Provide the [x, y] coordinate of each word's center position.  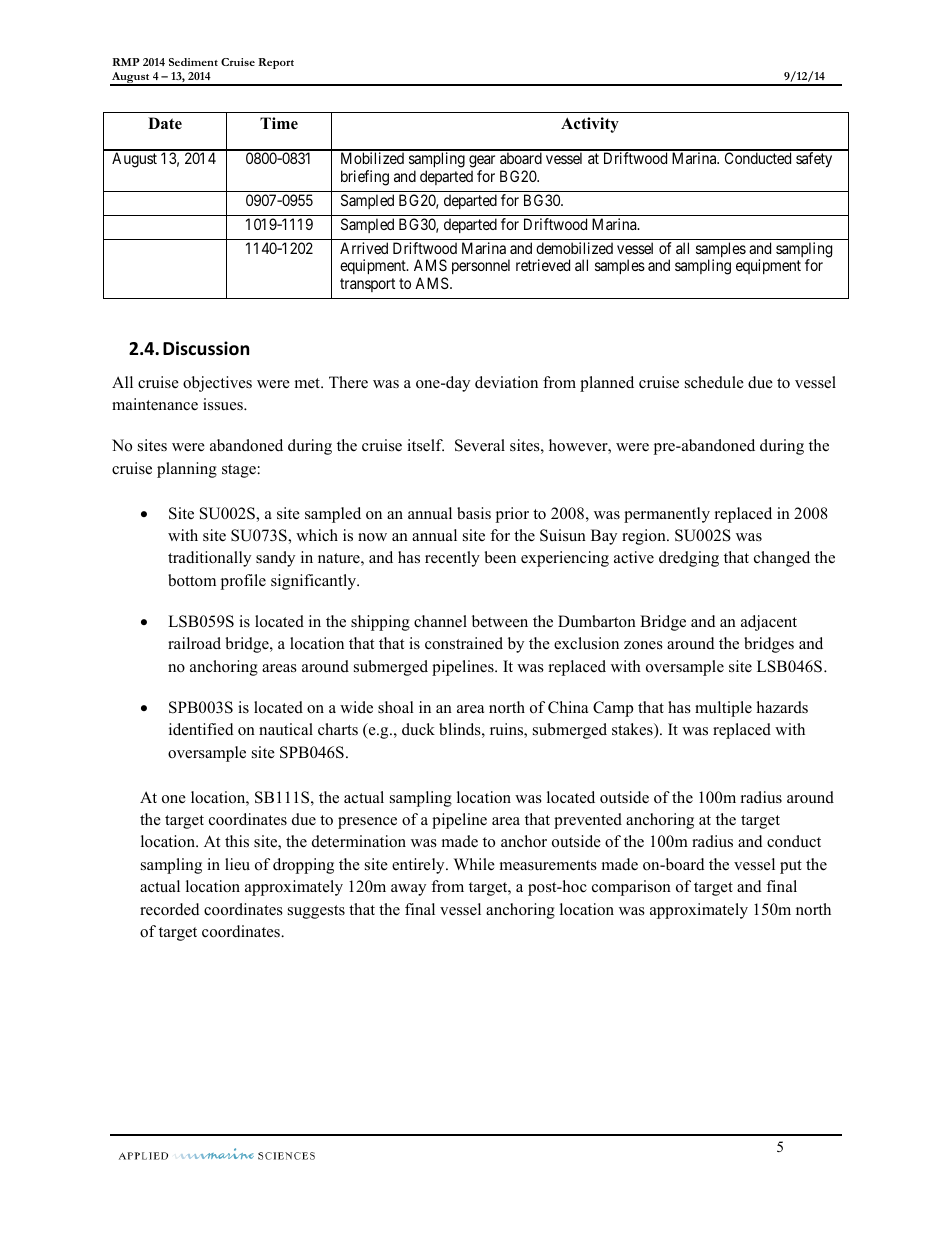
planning [187, 470]
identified [201, 729]
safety [814, 160]
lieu [237, 864]
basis [474, 513]
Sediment [193, 62]
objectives [217, 384]
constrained [464, 643]
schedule [714, 382]
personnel [481, 266]
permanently [667, 515]
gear [482, 163]
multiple [723, 709]
